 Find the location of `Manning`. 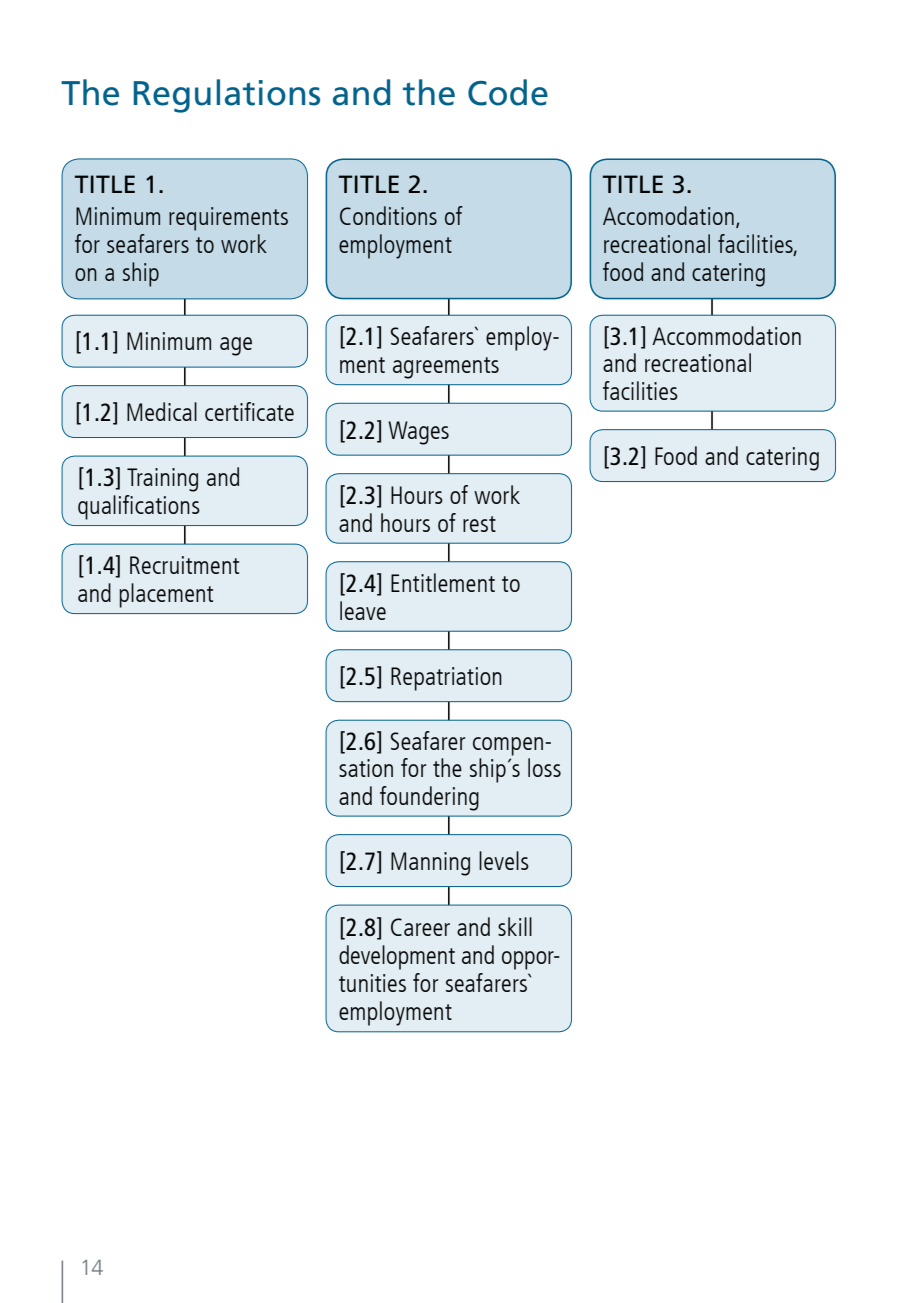

Manning is located at coordinates (430, 864).
